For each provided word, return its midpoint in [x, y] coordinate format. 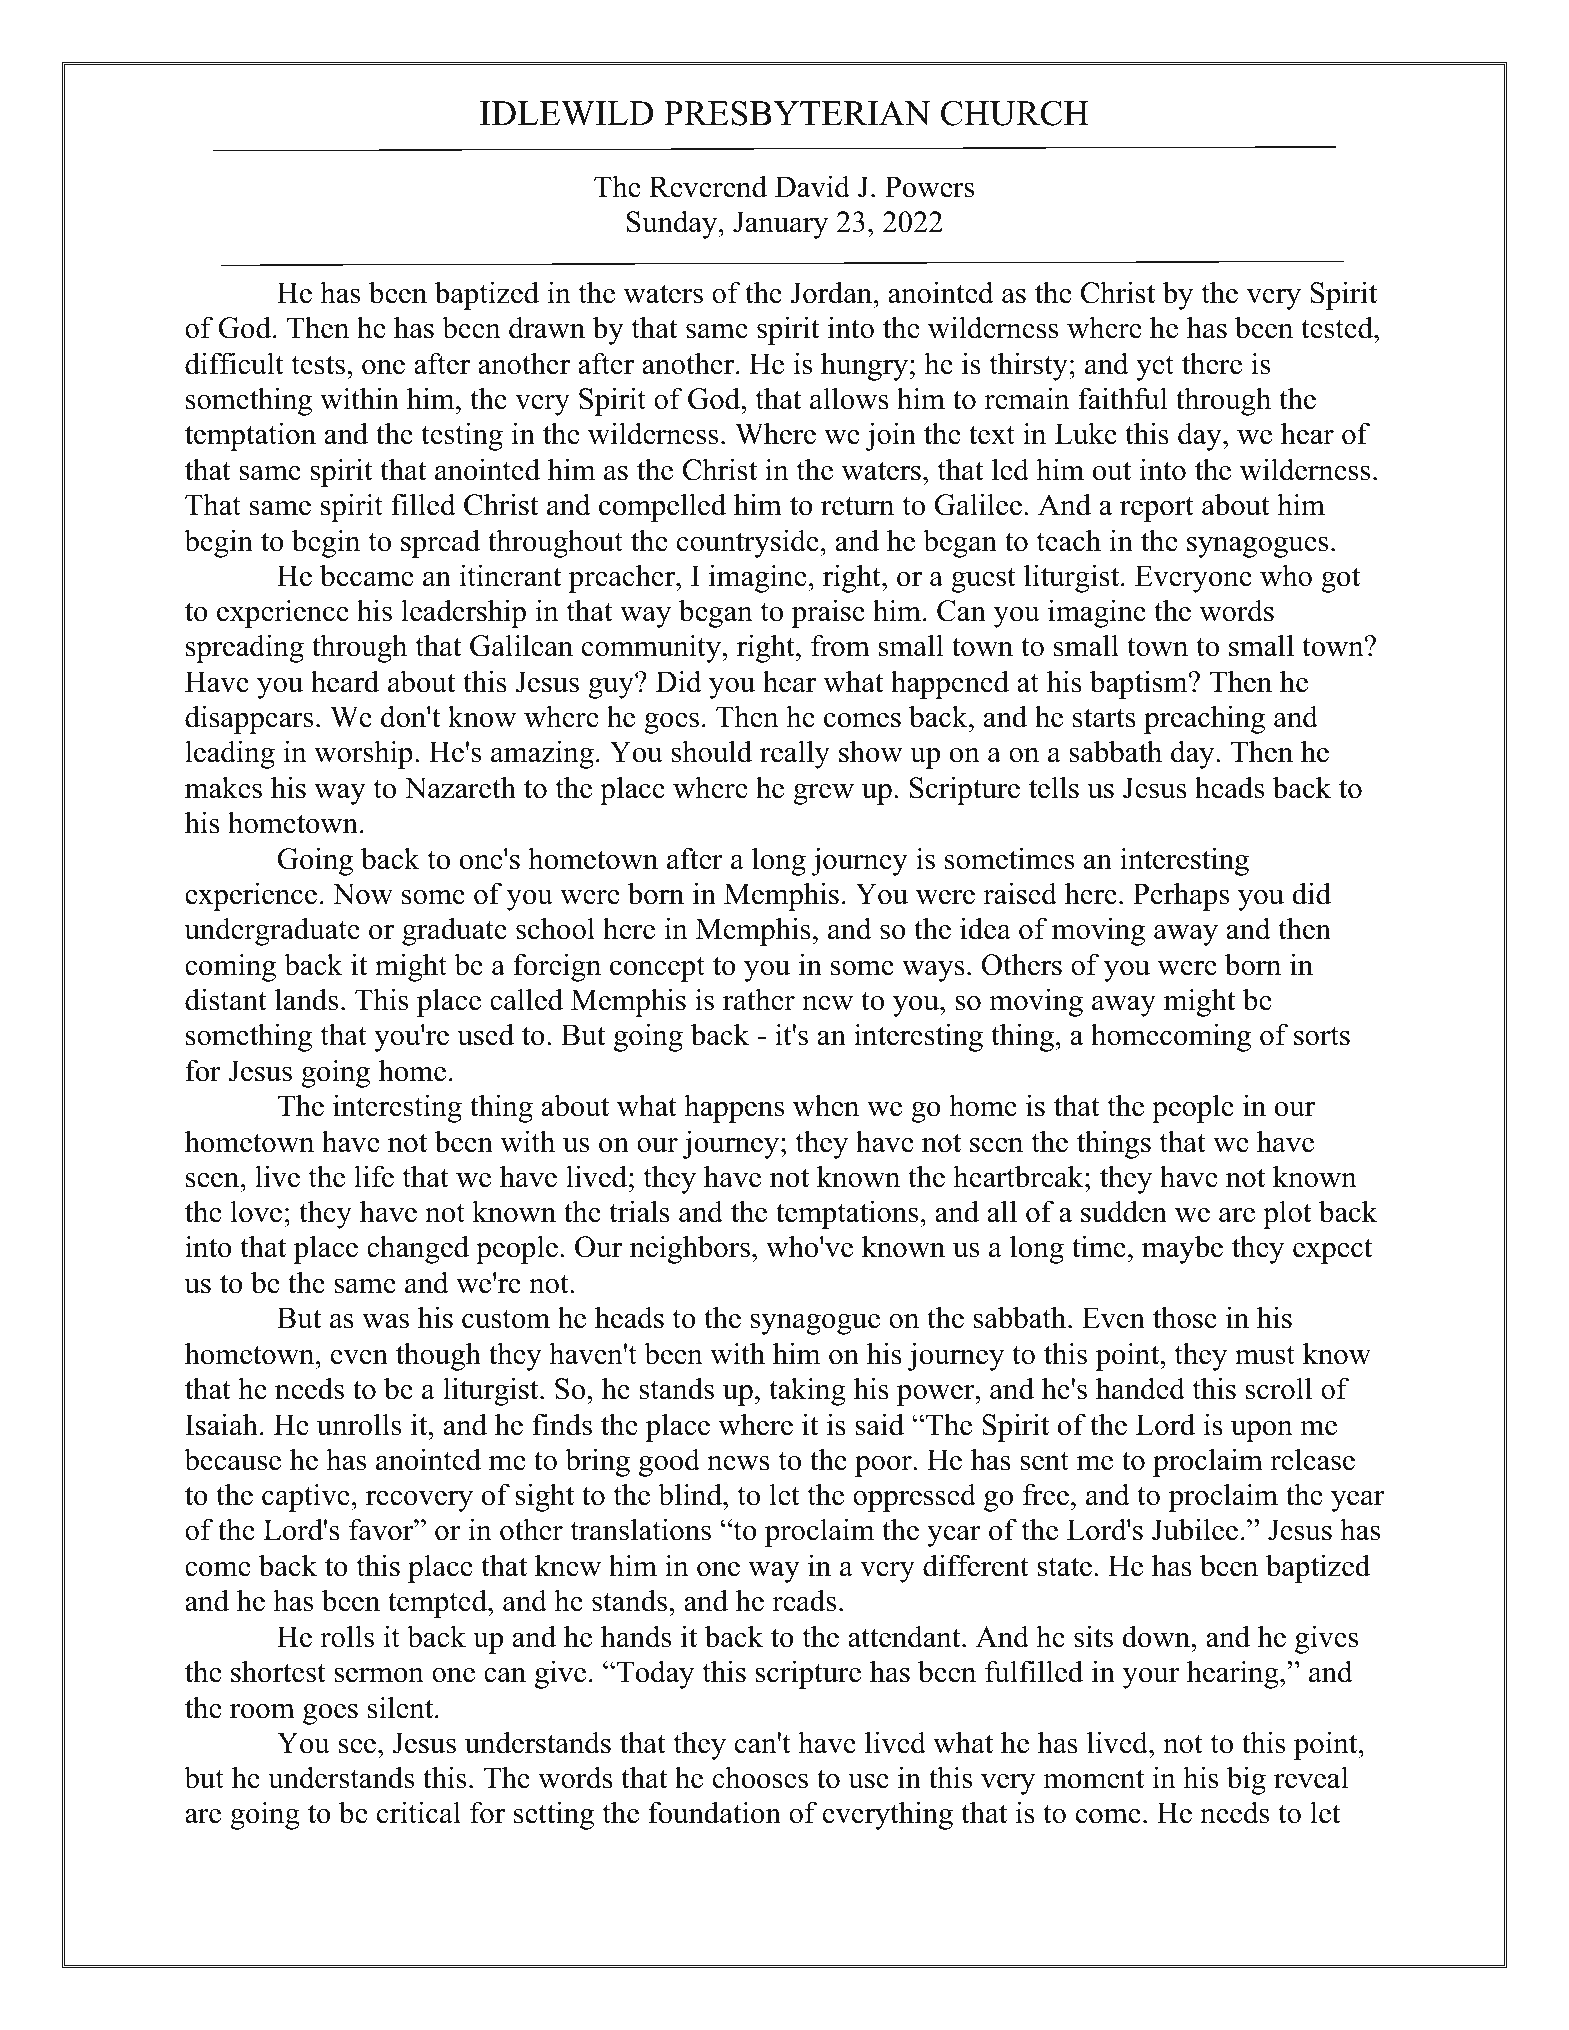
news [738, 1463]
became [367, 575]
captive [306, 1497]
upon [1262, 1431]
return [857, 506]
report [1157, 509]
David [812, 186]
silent [402, 1707]
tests [318, 365]
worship [363, 754]
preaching [1204, 719]
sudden [1124, 1211]
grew [823, 794]
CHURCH [1015, 113]
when [826, 1105]
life [374, 1176]
